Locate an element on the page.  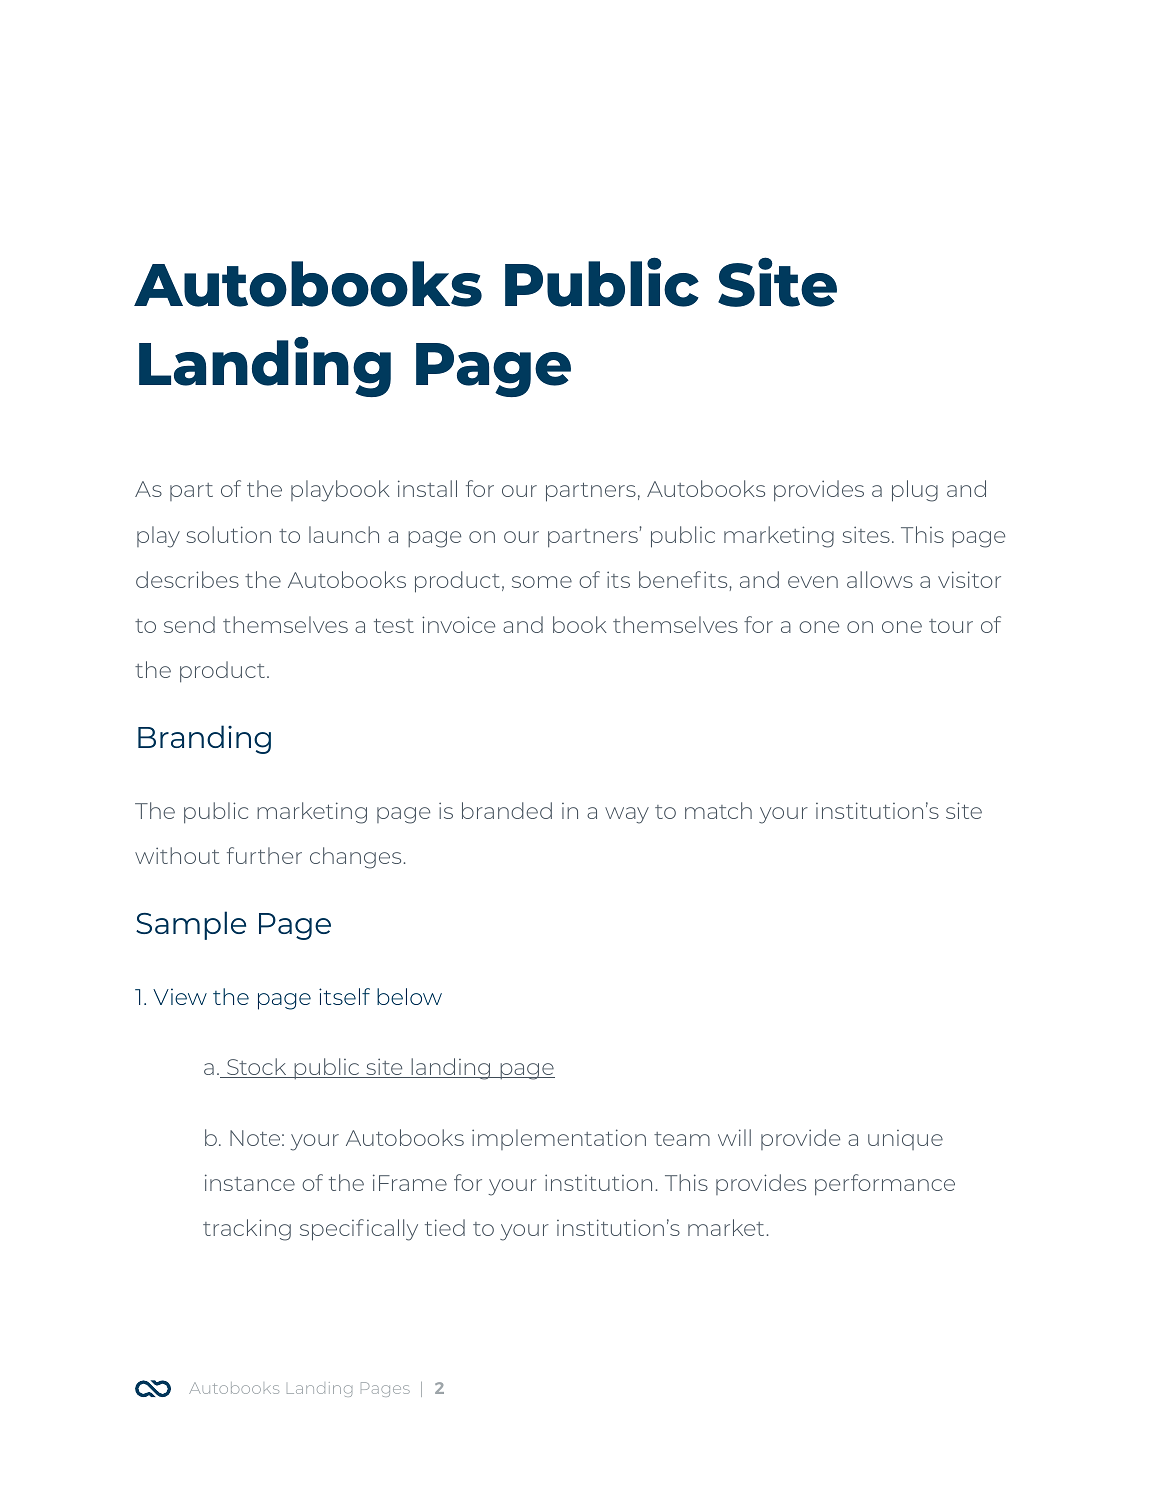
further is located at coordinates (264, 855).
